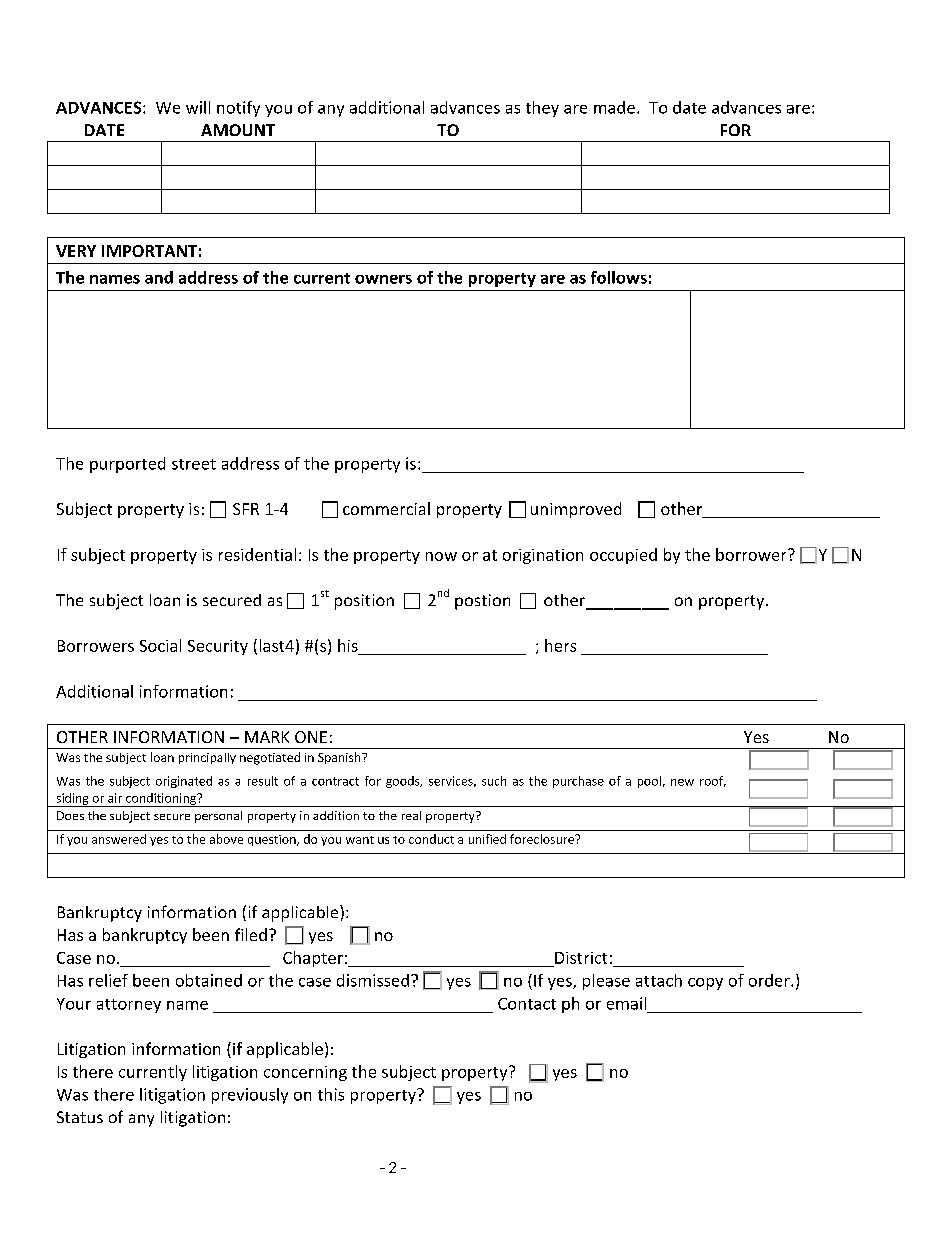 The width and height of the document is (952, 1233). What do you see at coordinates (576, 510) in the document?
I see `unimproved` at bounding box center [576, 510].
